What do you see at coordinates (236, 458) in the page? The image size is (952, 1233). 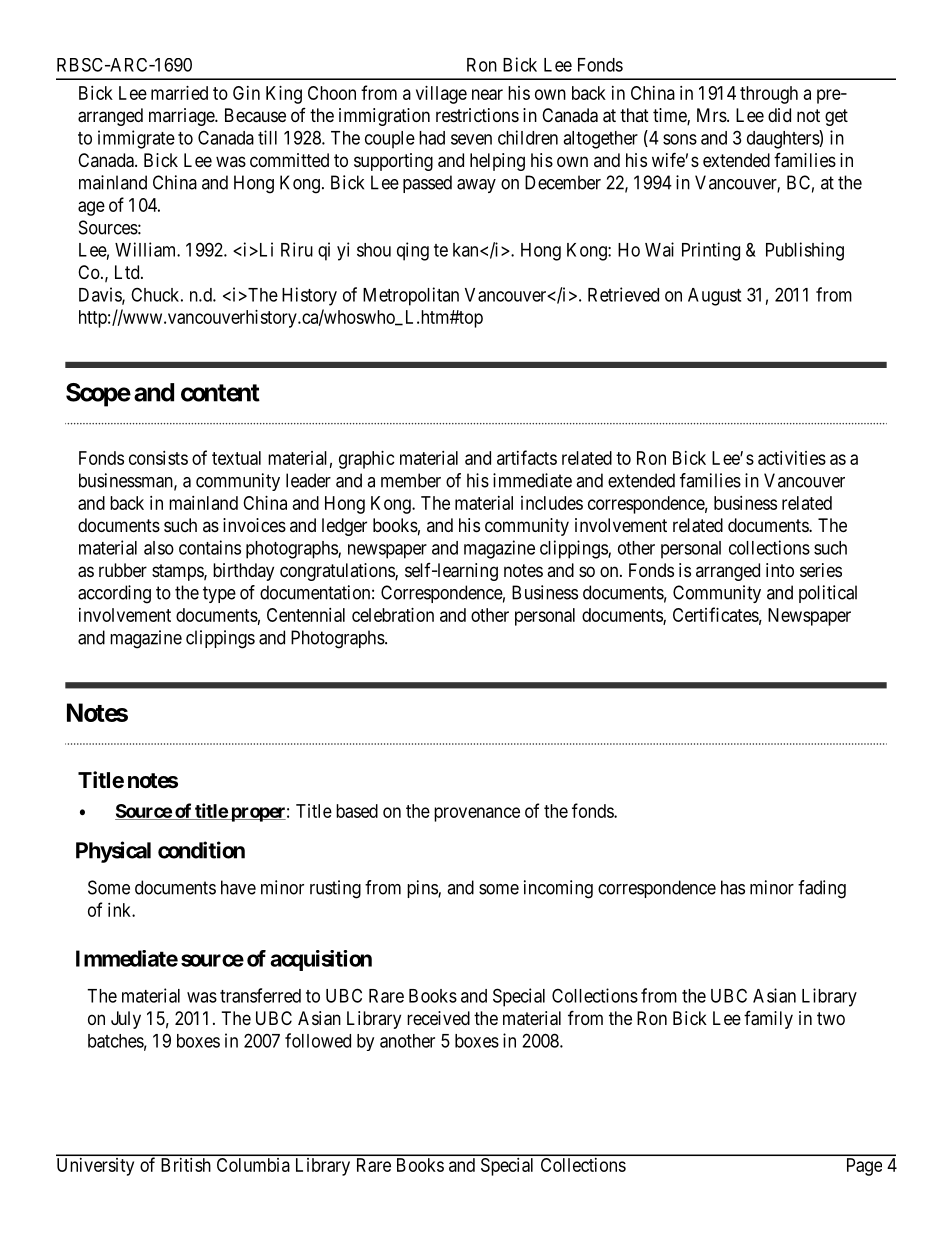 I see `textual` at bounding box center [236, 458].
